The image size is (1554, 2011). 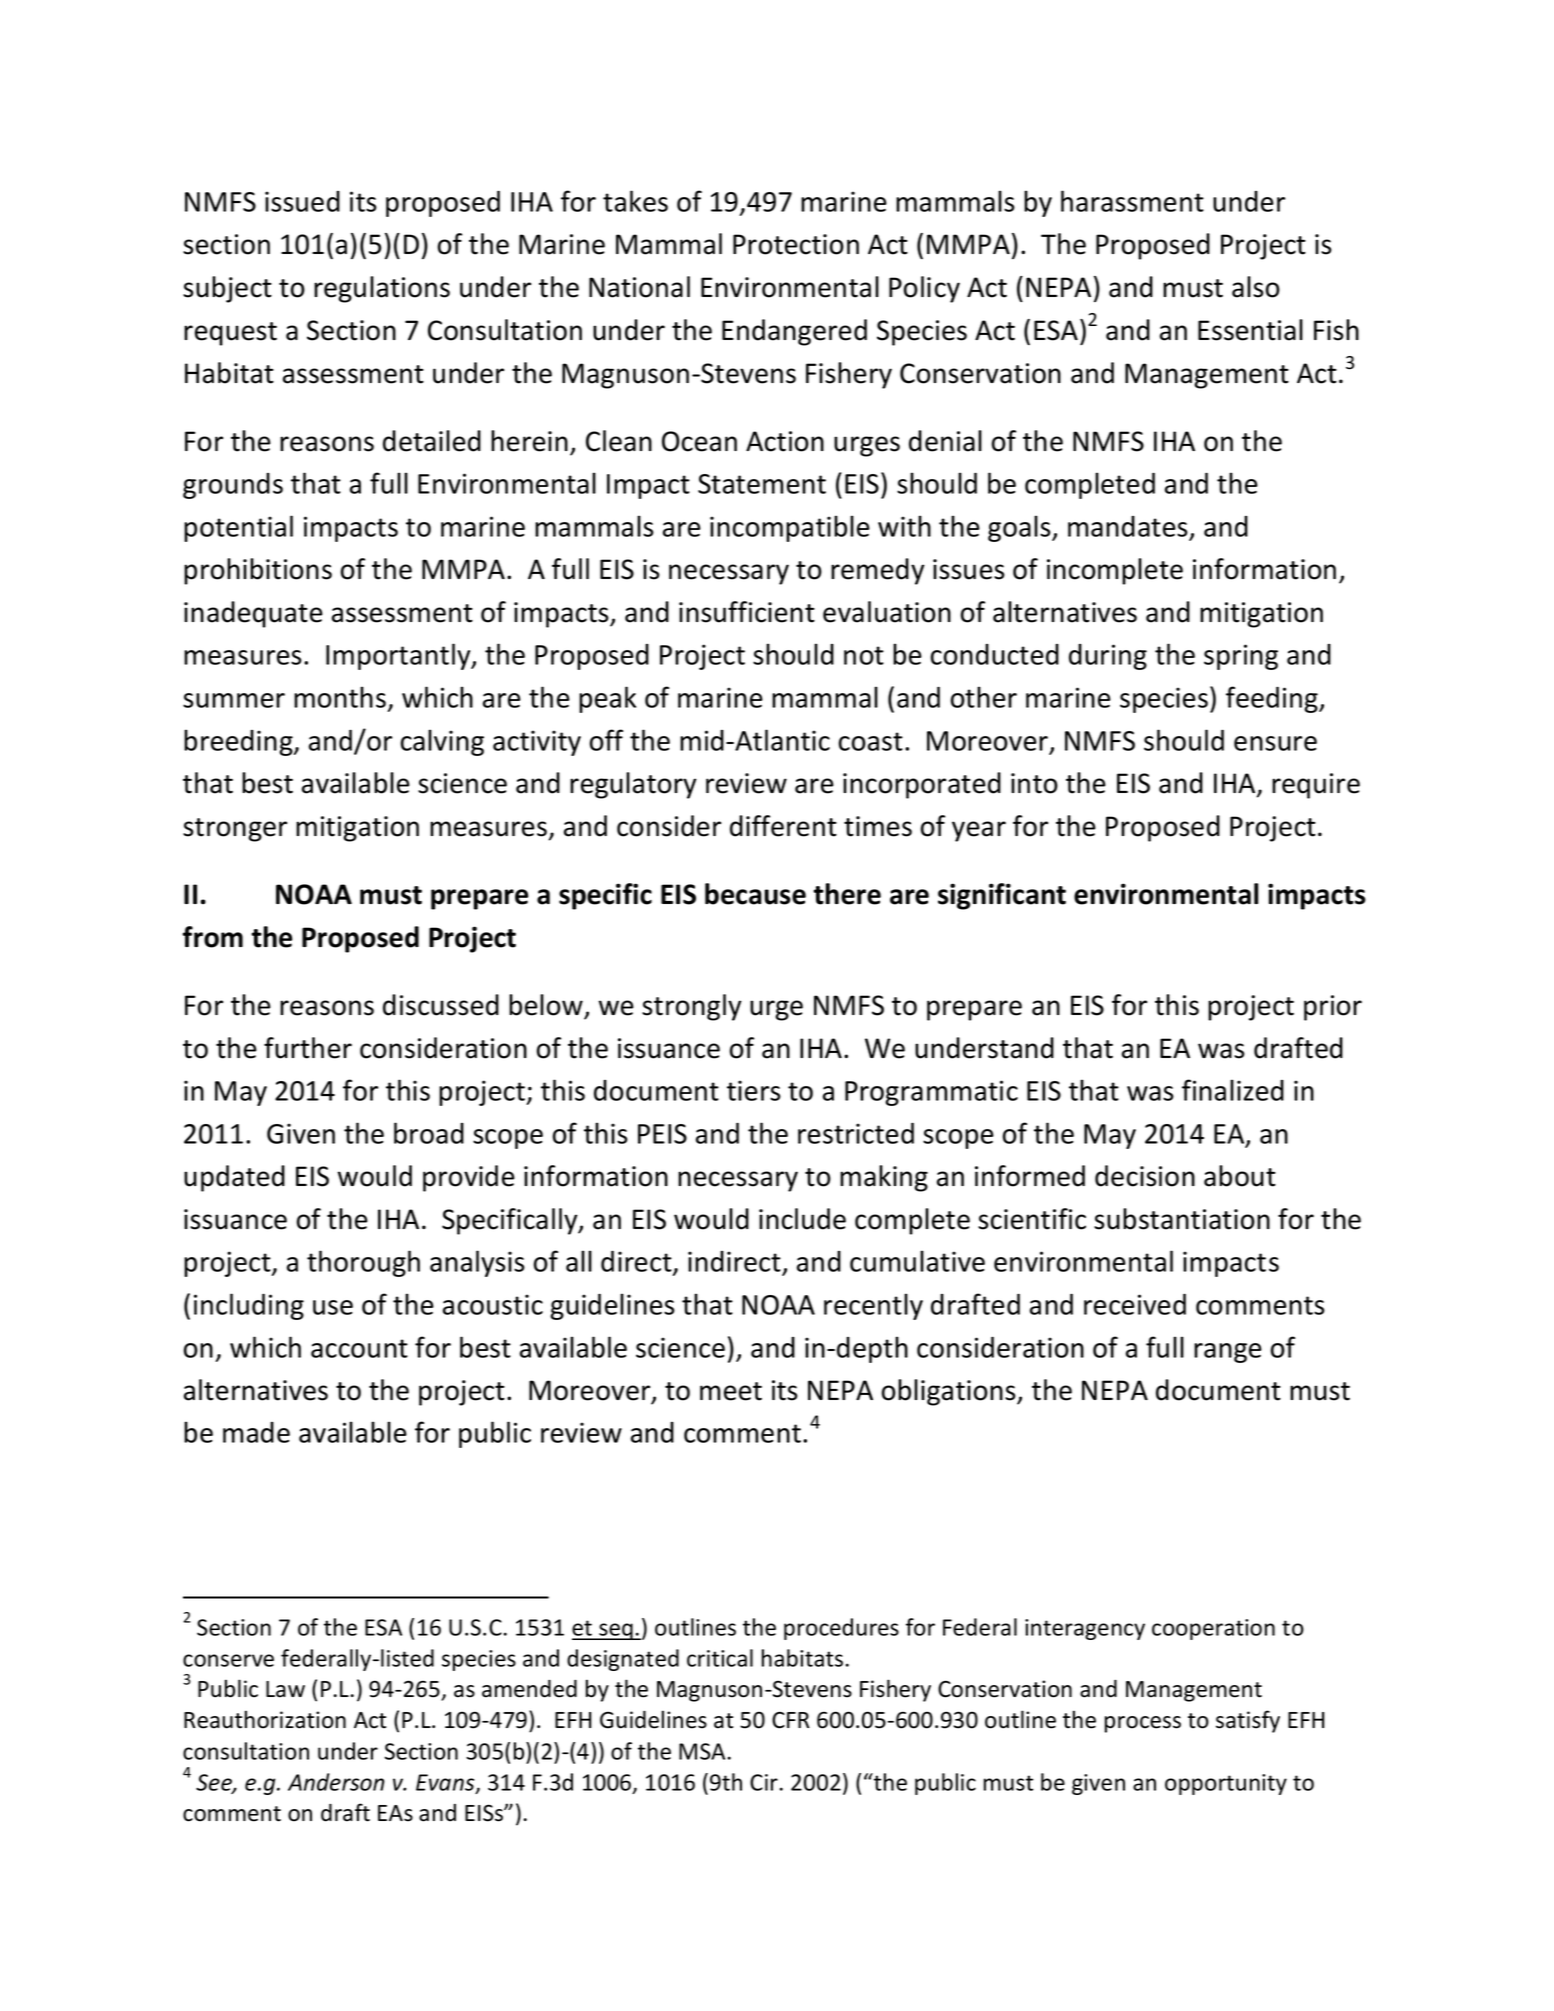 What do you see at coordinates (336, 1782) in the screenshot?
I see `Anderson` at bounding box center [336, 1782].
